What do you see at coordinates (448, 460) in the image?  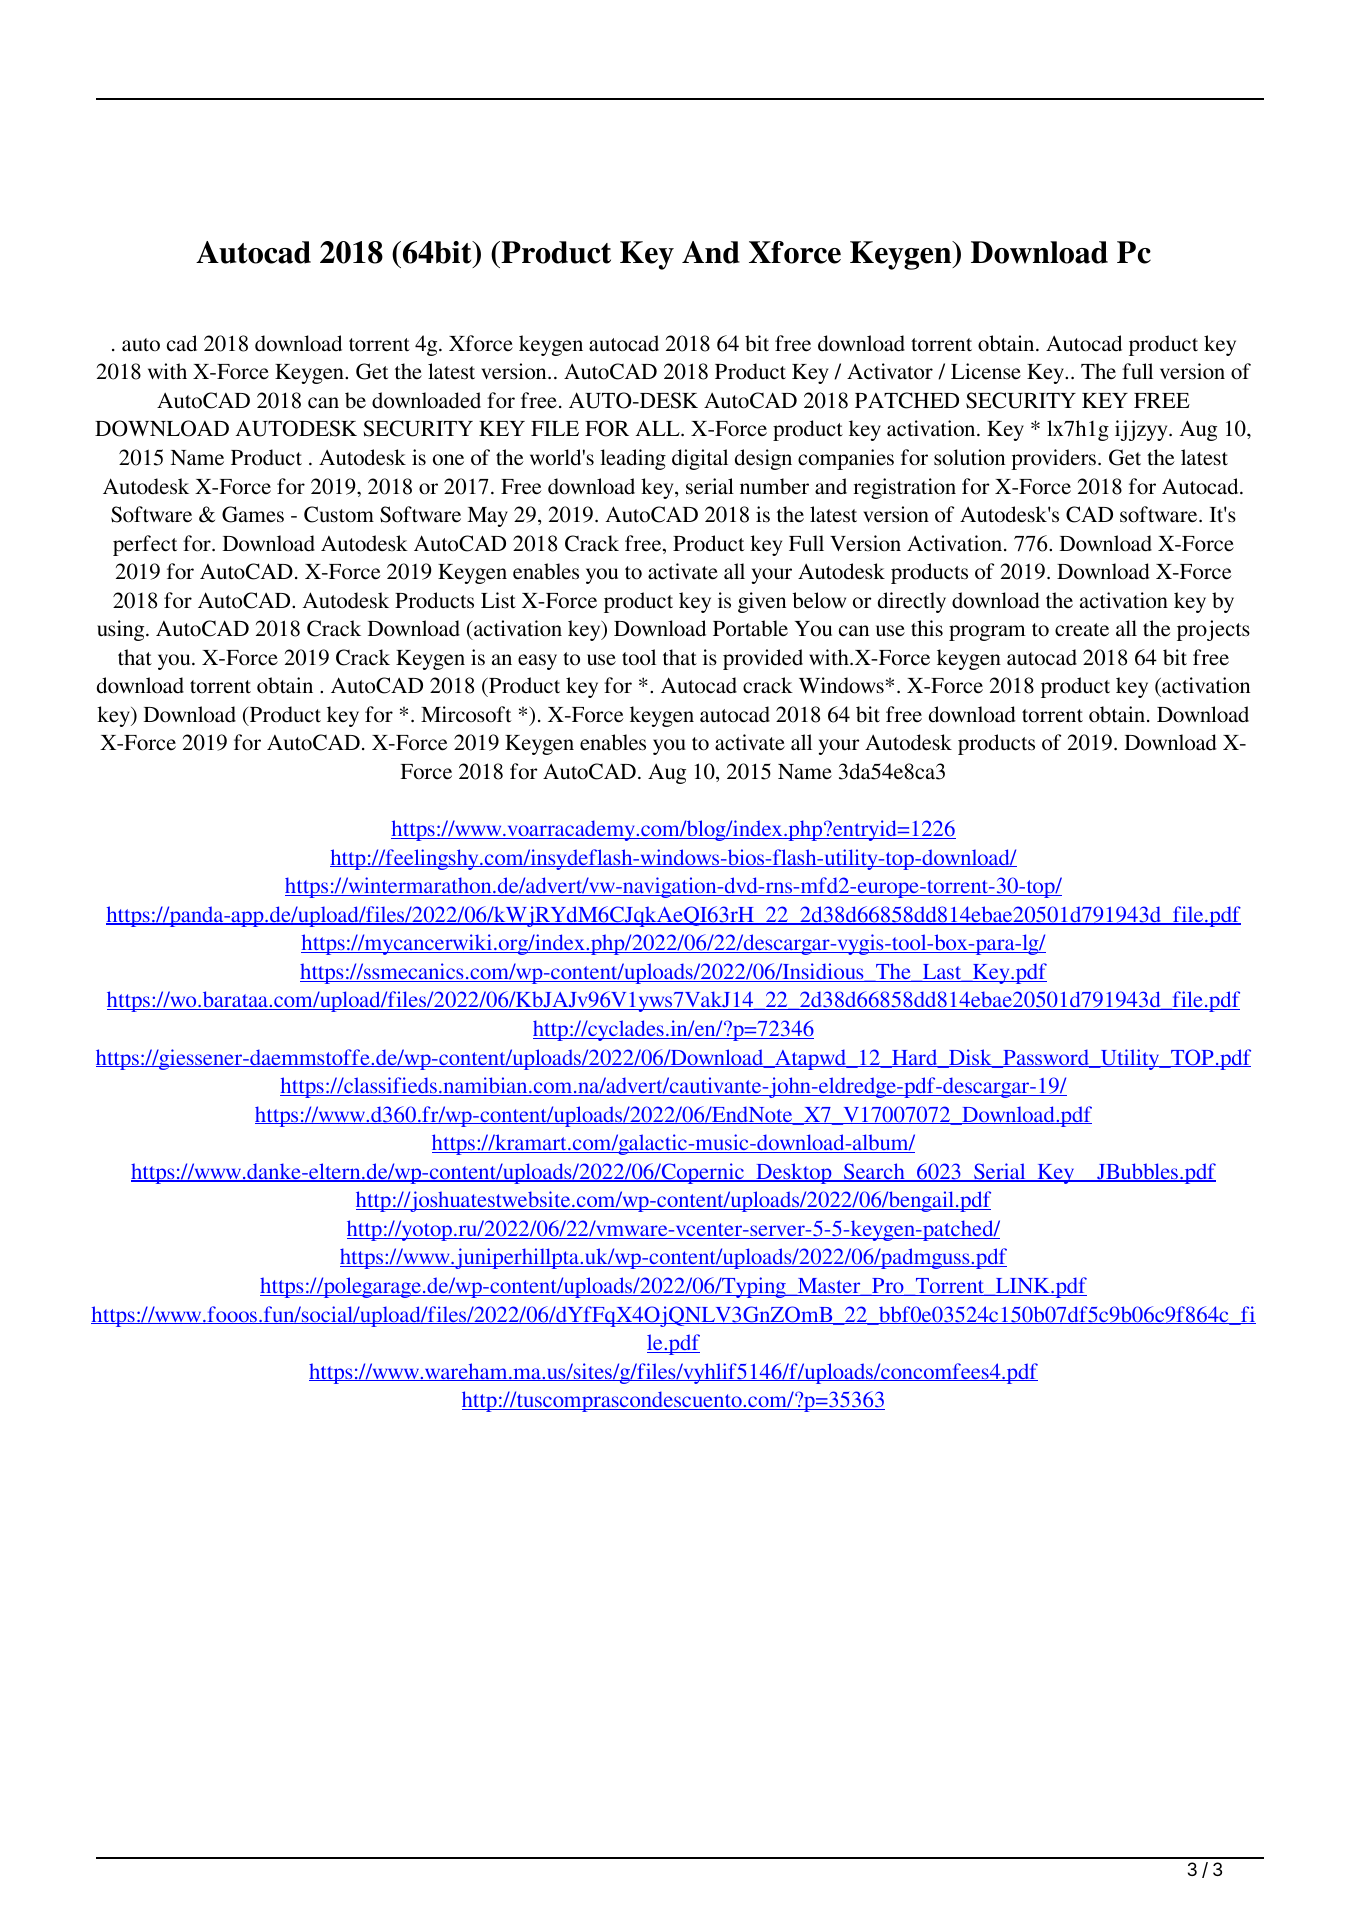 I see `one` at bounding box center [448, 460].
